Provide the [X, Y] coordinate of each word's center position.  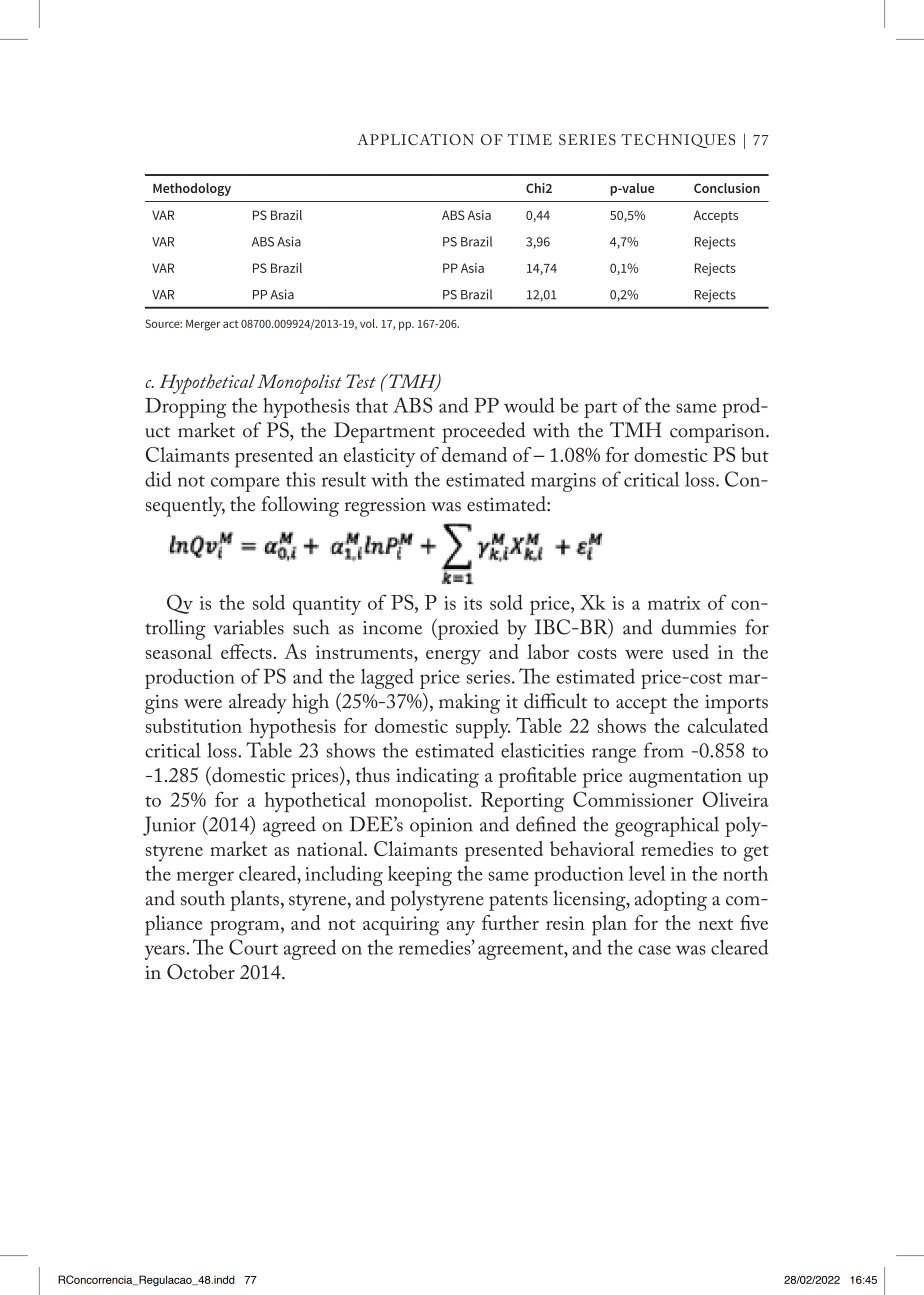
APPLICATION [415, 139]
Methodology [192, 189]
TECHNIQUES [678, 141]
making [469, 703]
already [258, 703]
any [461, 928]
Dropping [185, 408]
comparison [718, 433]
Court [253, 947]
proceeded [484, 432]
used [690, 651]
